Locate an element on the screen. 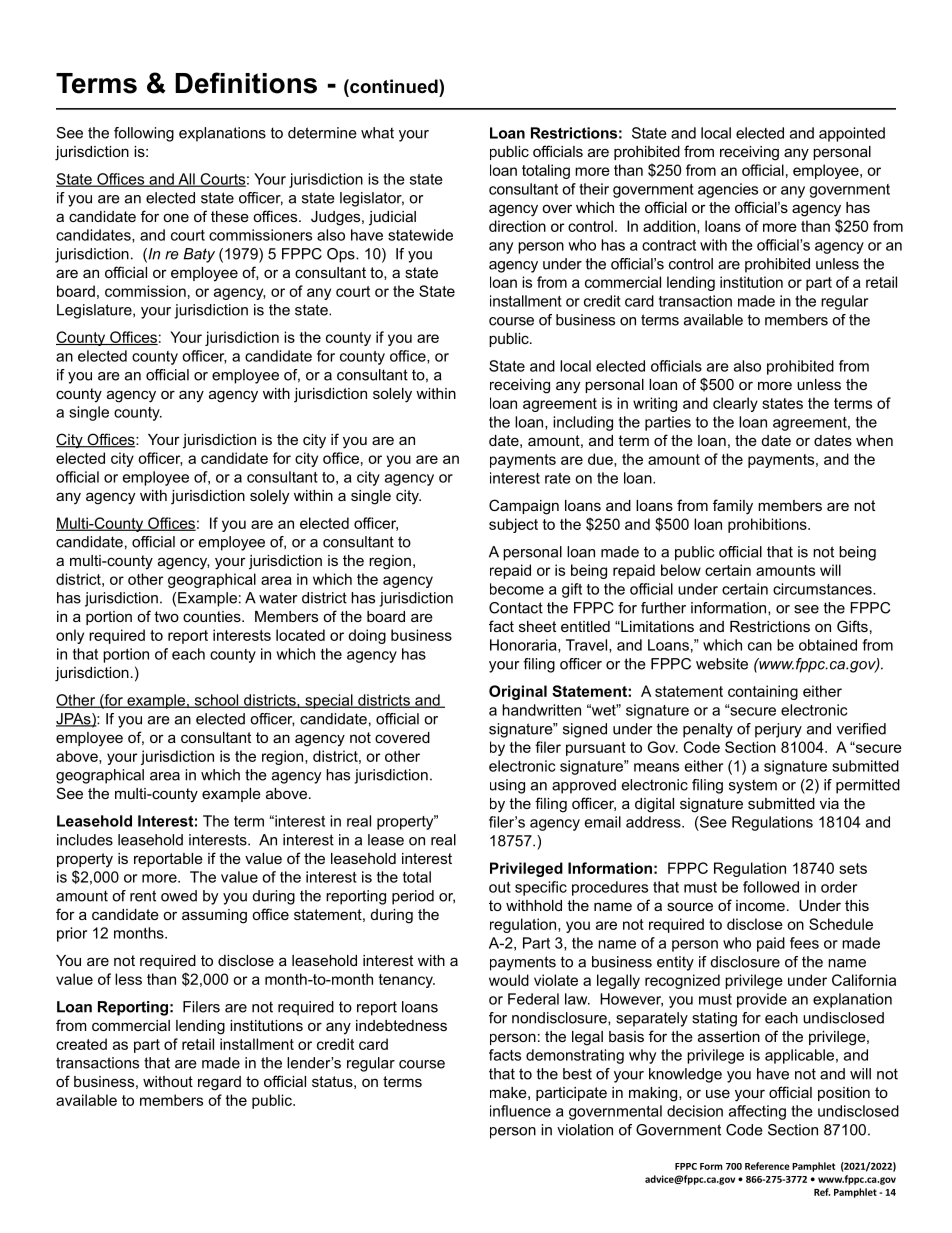 This screenshot has height=1233, width=952. period is located at coordinates (413, 897).
